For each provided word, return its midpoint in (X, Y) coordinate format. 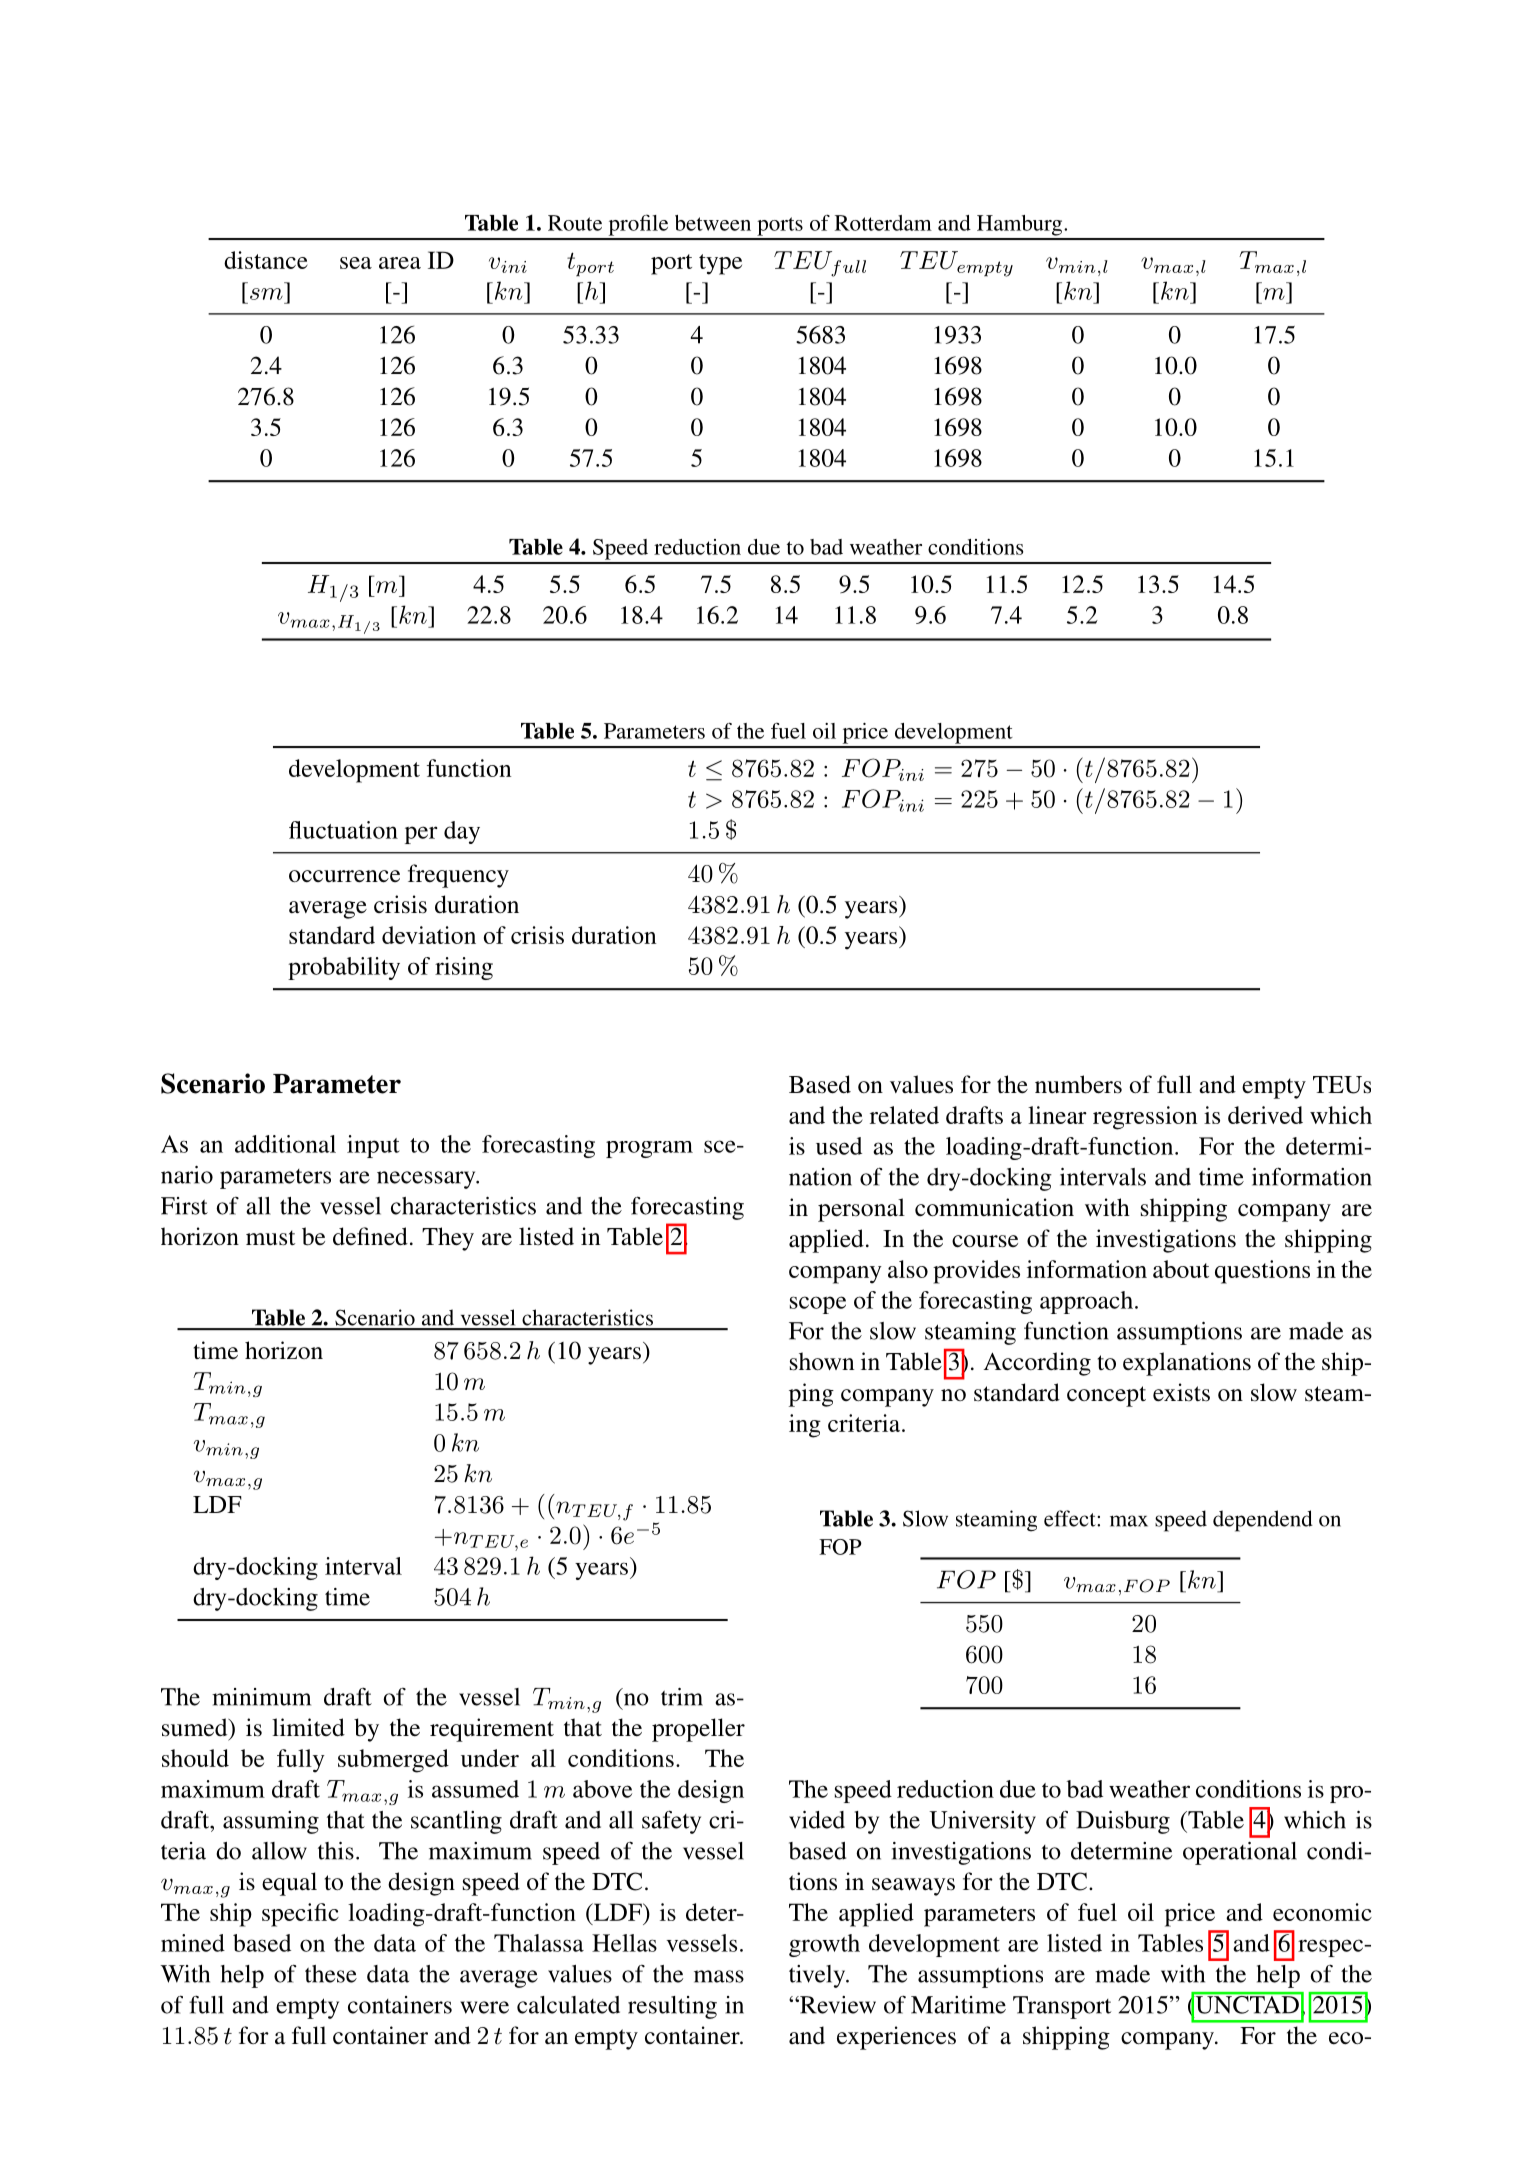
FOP (840, 1547)
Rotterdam (883, 223)
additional (285, 1144)
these (331, 1974)
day (462, 832)
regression (1145, 1118)
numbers (1078, 1084)
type (720, 264)
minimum (261, 1697)
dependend (1263, 1521)
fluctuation (343, 830)
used (839, 1146)
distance (266, 260)
